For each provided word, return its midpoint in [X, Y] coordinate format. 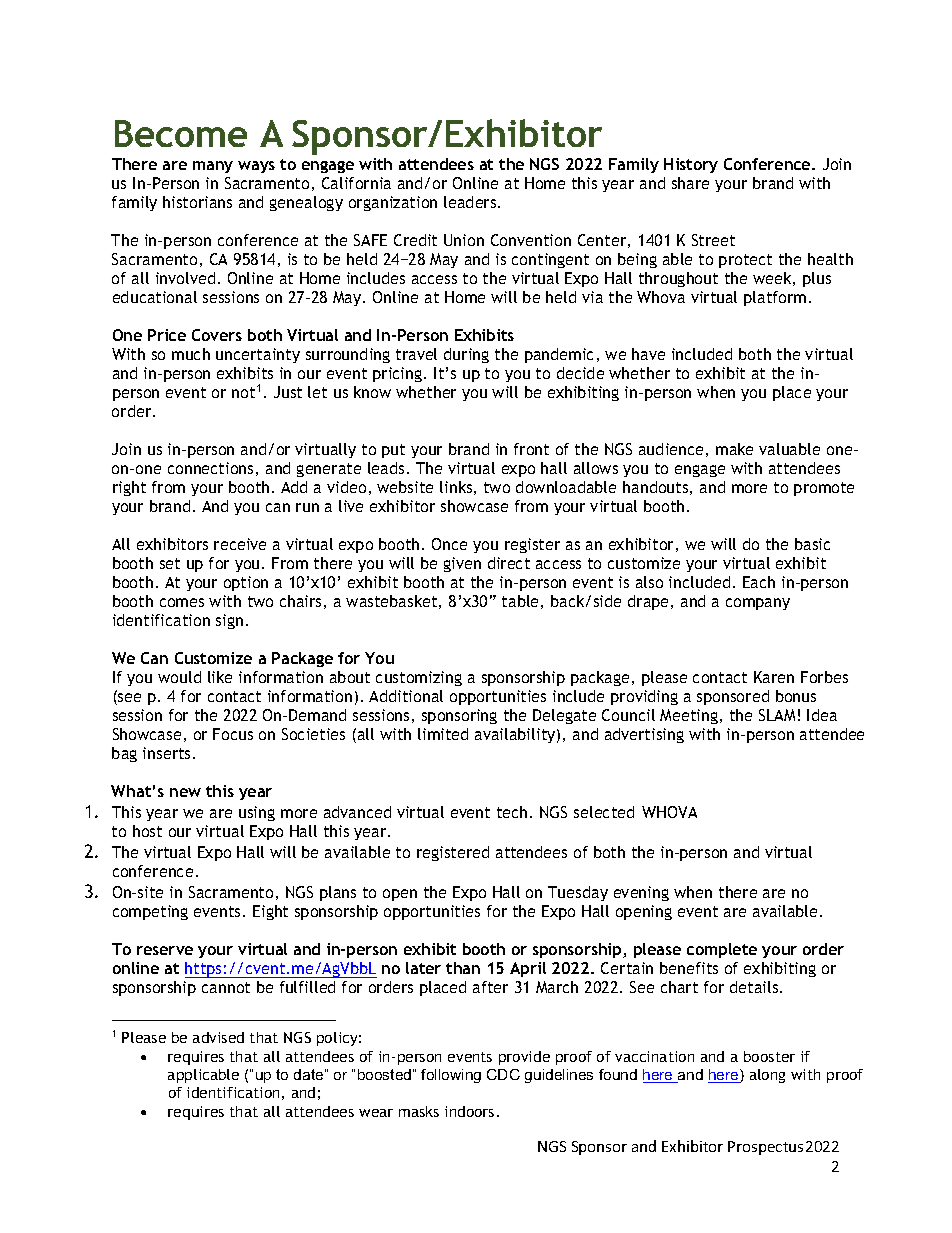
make [734, 449]
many [213, 167]
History [691, 165]
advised [218, 1037]
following [451, 1076]
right [129, 488]
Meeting [690, 716]
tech [512, 812]
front [531, 449]
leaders [471, 202]
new [185, 792]
